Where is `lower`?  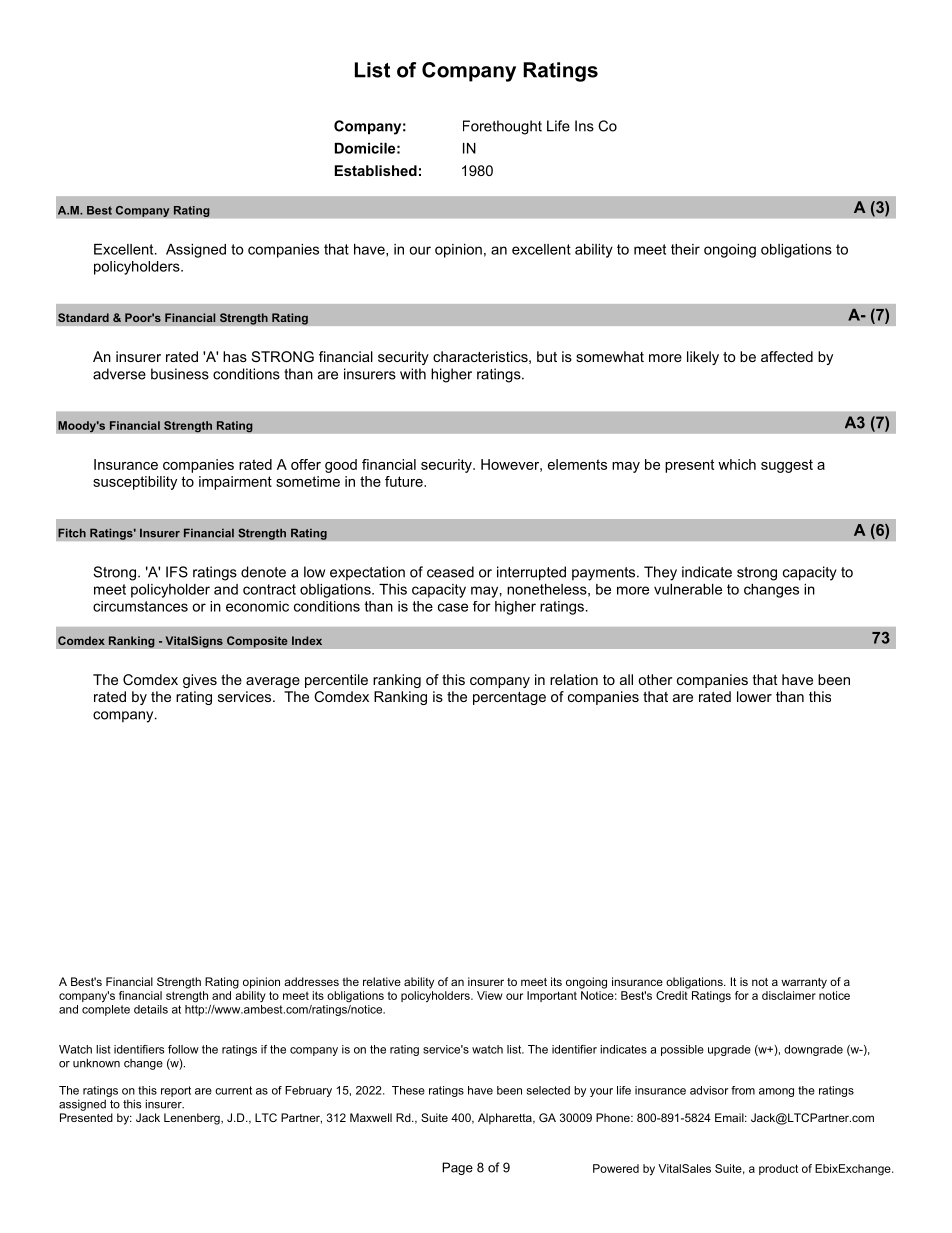 lower is located at coordinates (754, 696).
